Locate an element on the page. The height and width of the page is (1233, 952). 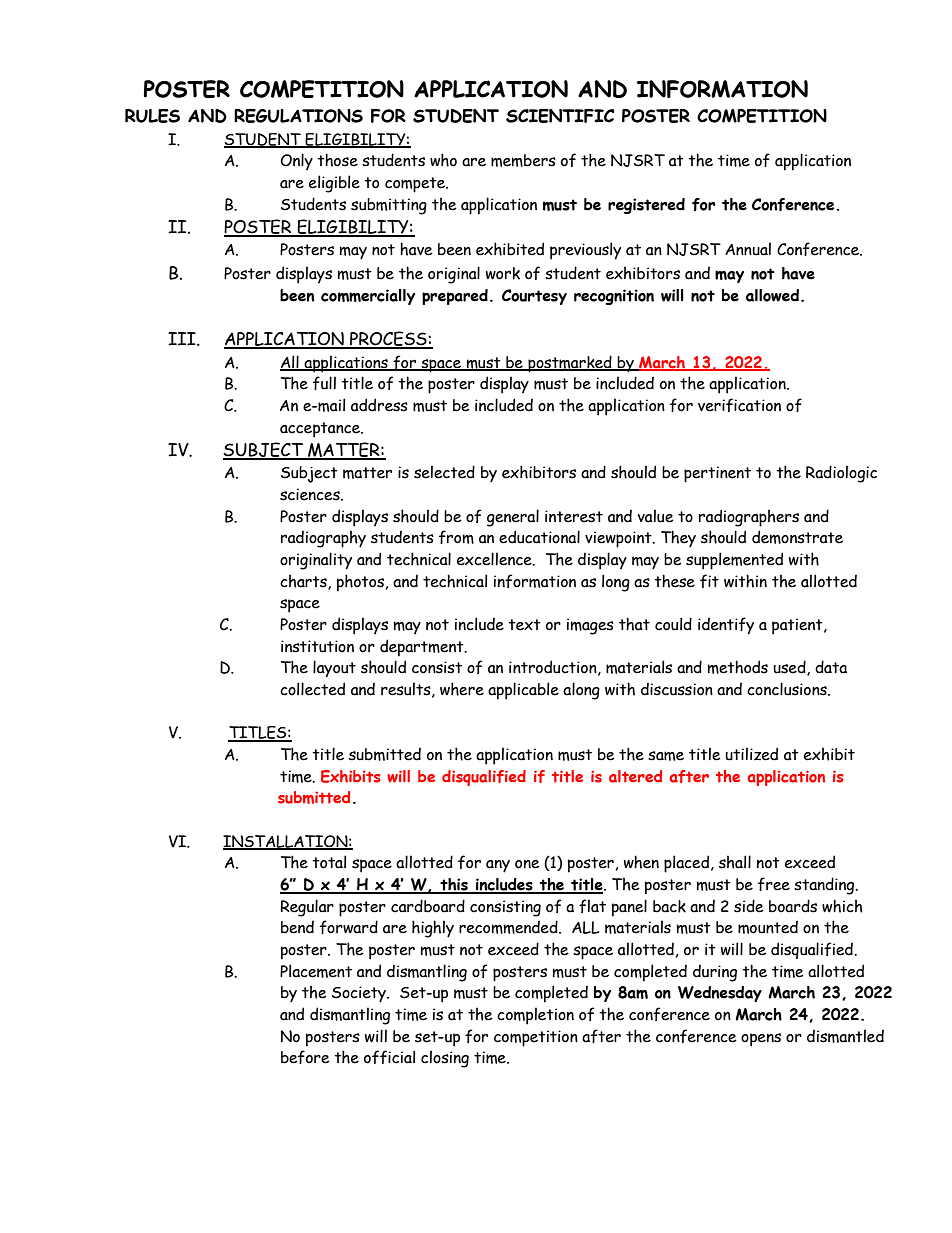
Only is located at coordinates (296, 161).
